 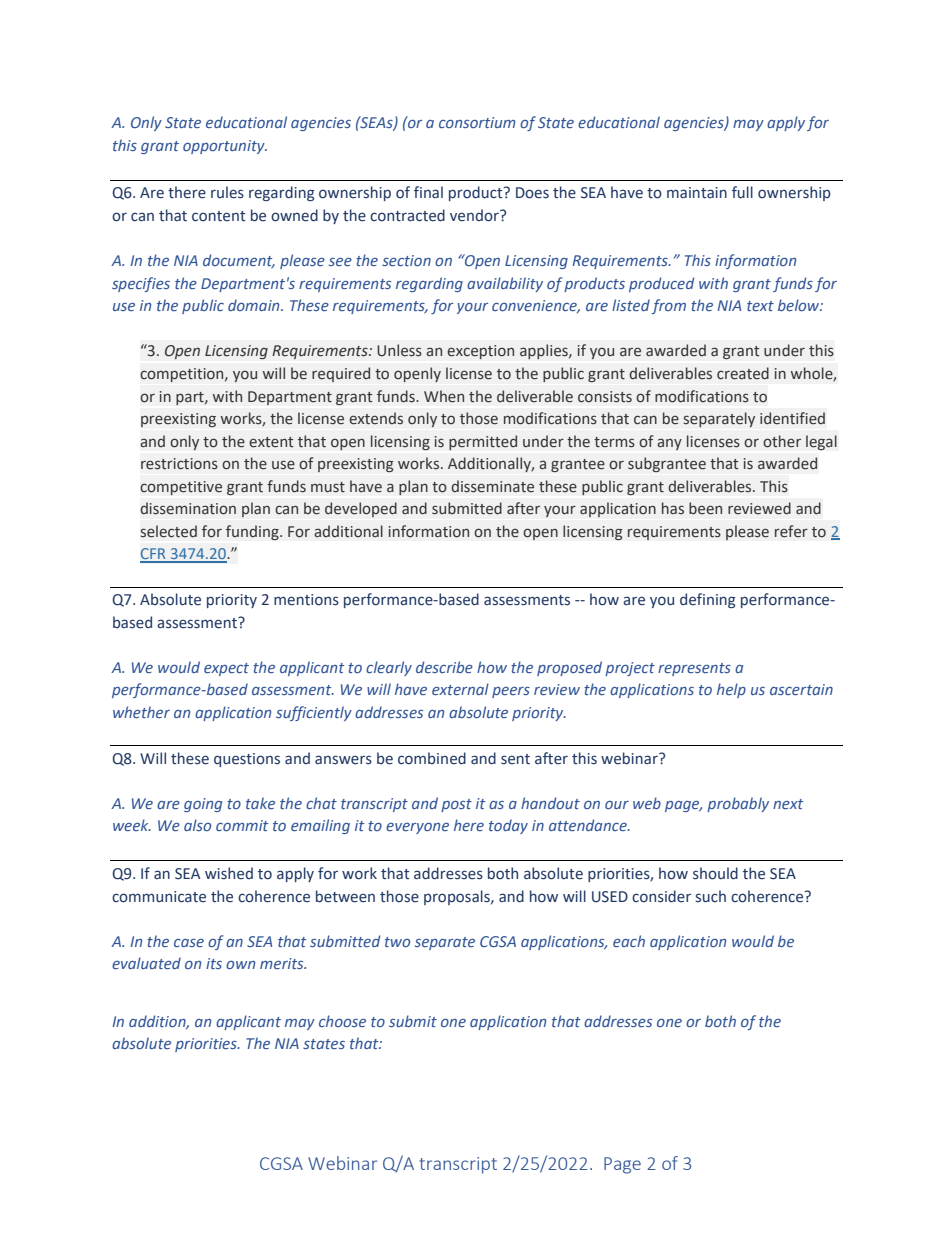 What do you see at coordinates (226, 669) in the screenshot?
I see `expect` at bounding box center [226, 669].
